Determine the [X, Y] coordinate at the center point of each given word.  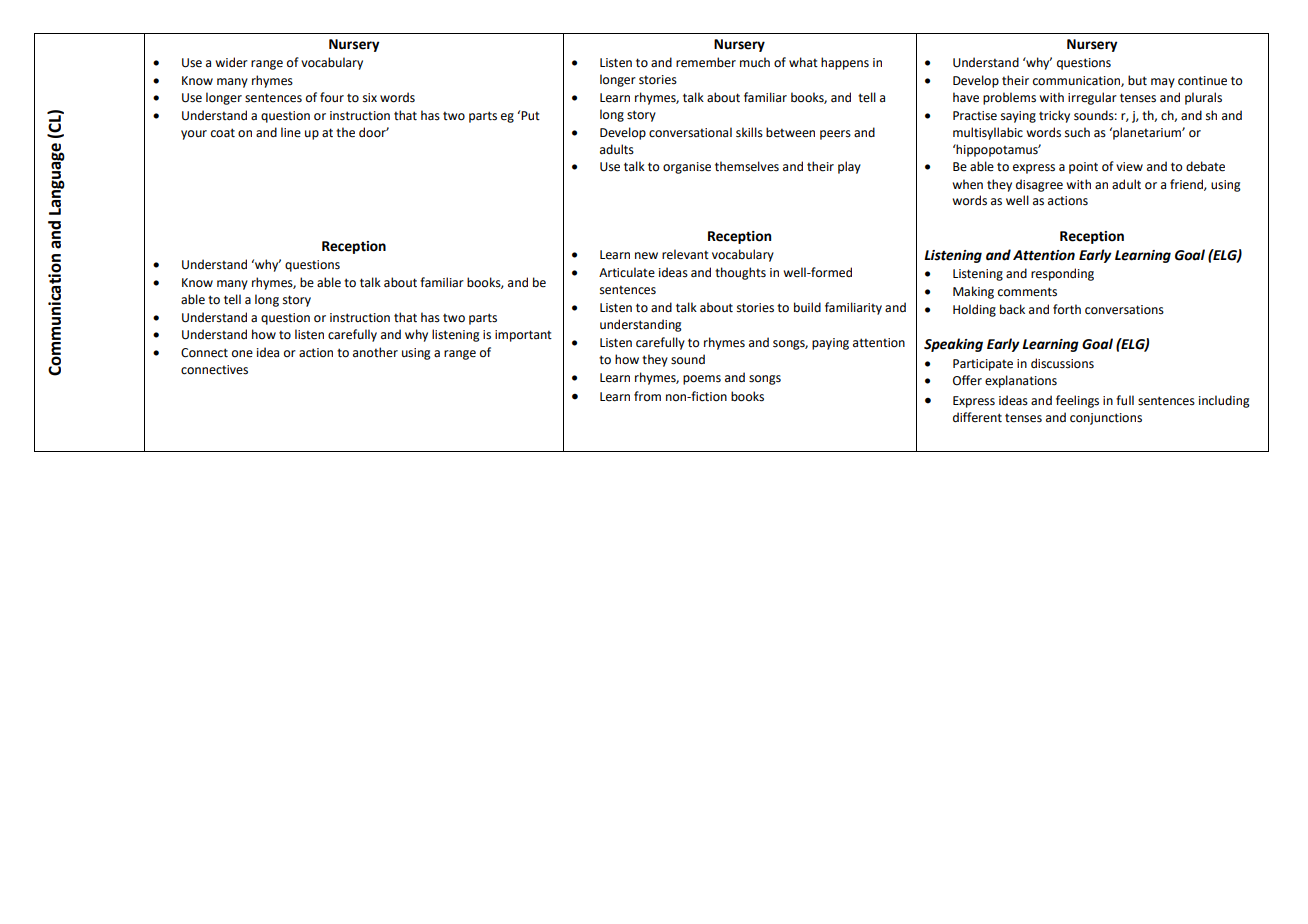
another [375, 352]
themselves [747, 166]
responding [1062, 274]
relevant [685, 254]
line [291, 132]
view [1129, 167]
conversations [1124, 310]
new [646, 256]
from [647, 396]
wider [231, 62]
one [242, 354]
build [807, 307]
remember [706, 62]
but [1137, 80]
